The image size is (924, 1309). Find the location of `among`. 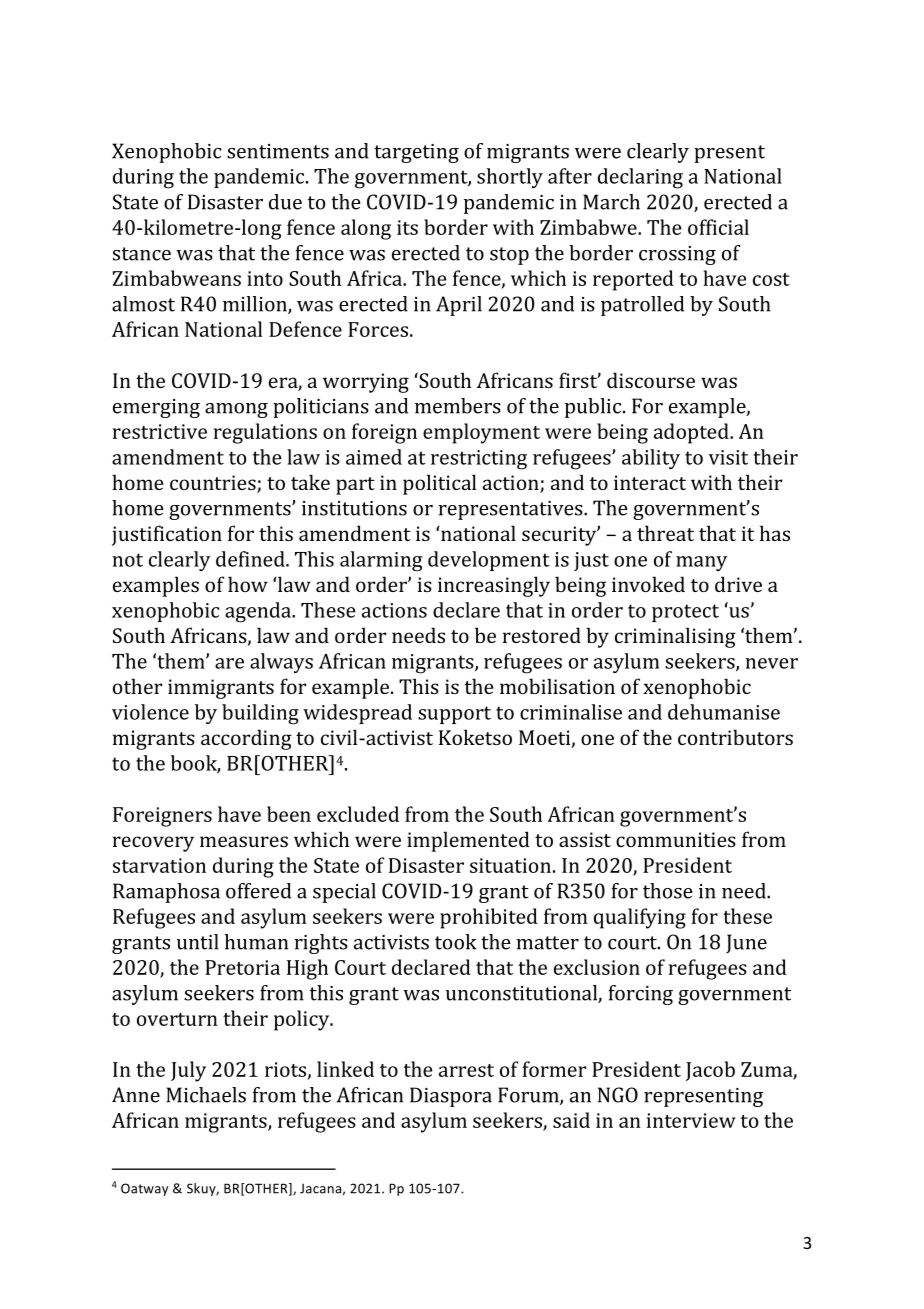

among is located at coordinates (236, 410).
